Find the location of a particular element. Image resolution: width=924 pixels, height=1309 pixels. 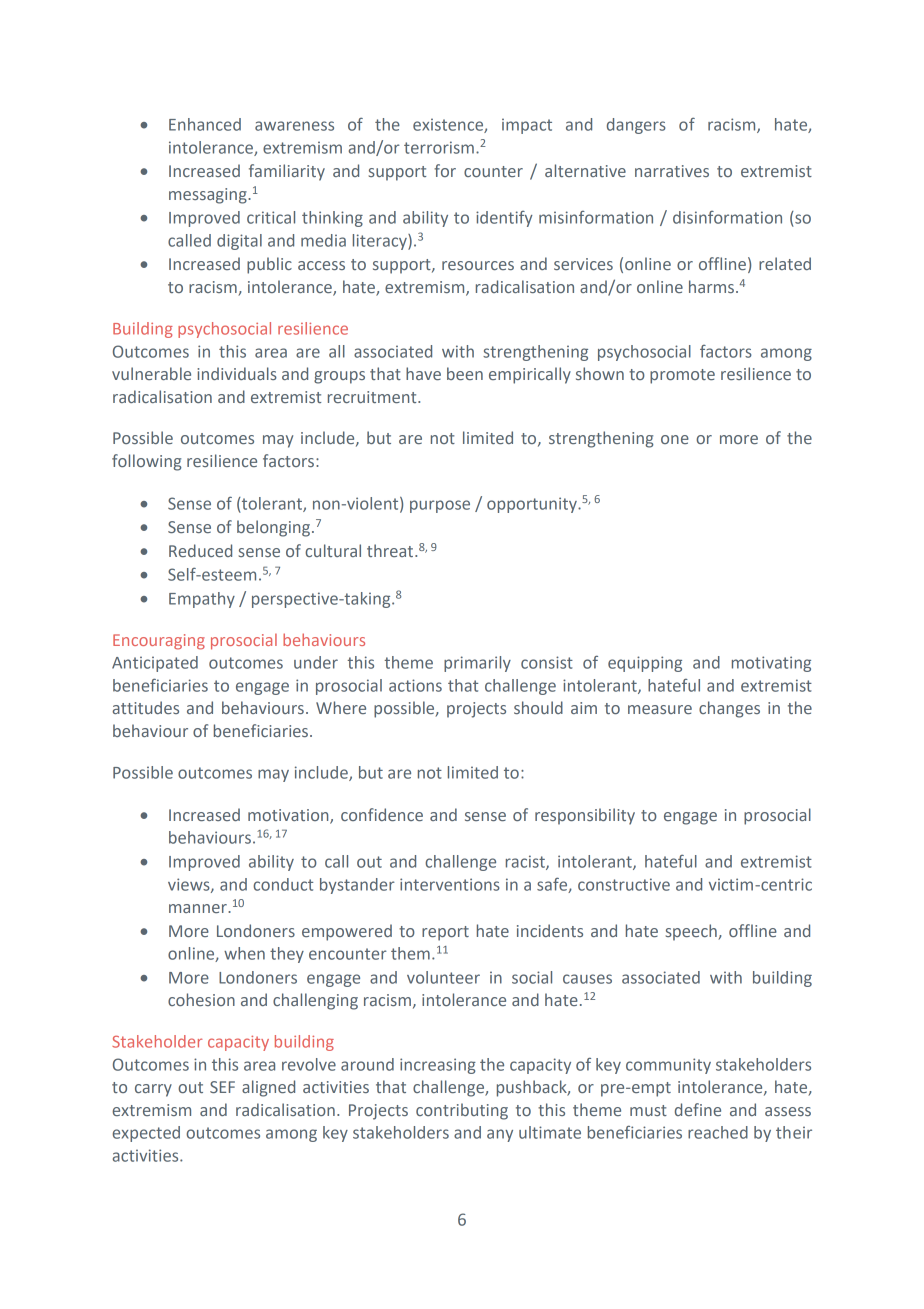

confidence is located at coordinates (382, 814).
